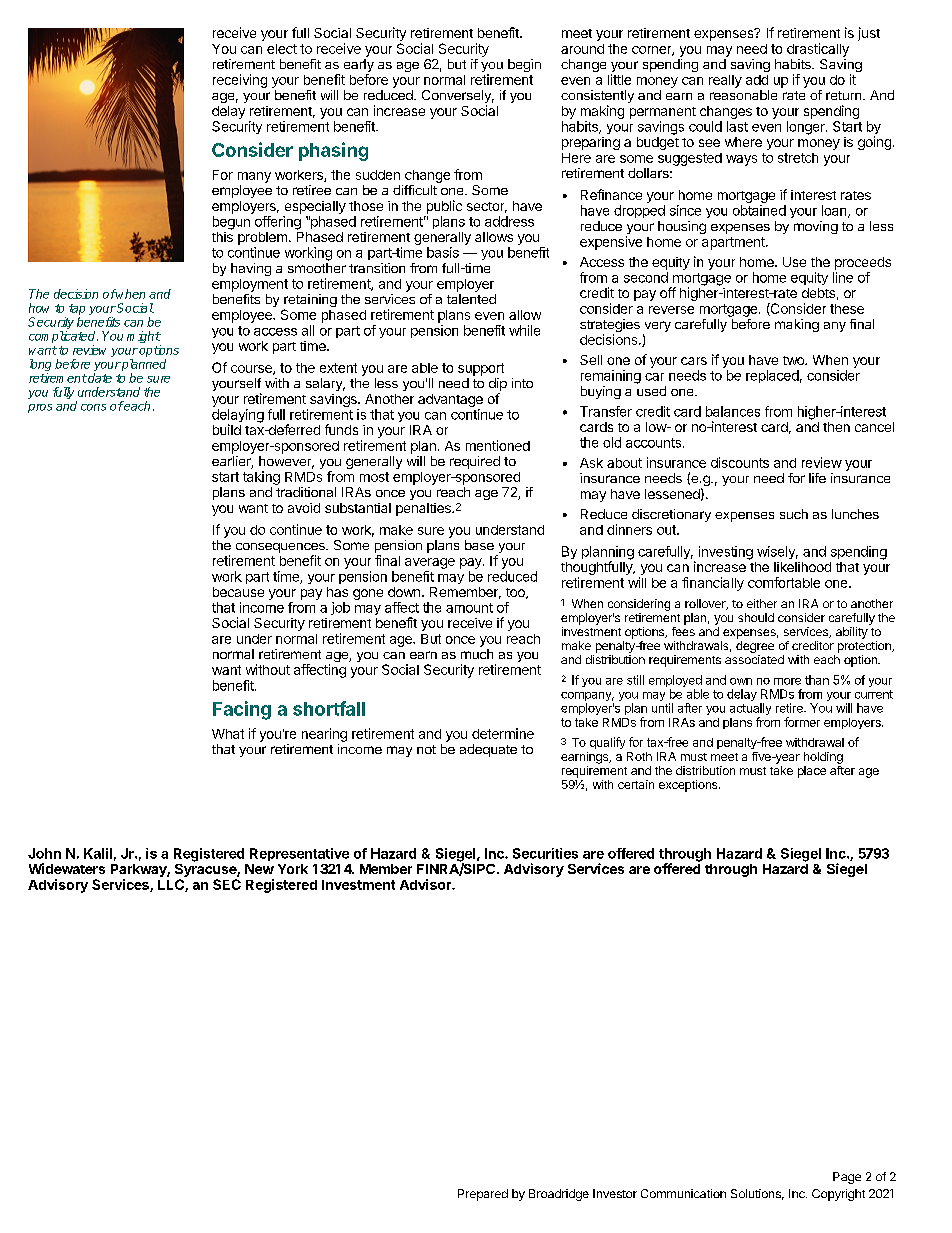 This page has height=1233, width=952. What do you see at coordinates (469, 608) in the page?
I see `amount` at bounding box center [469, 608].
